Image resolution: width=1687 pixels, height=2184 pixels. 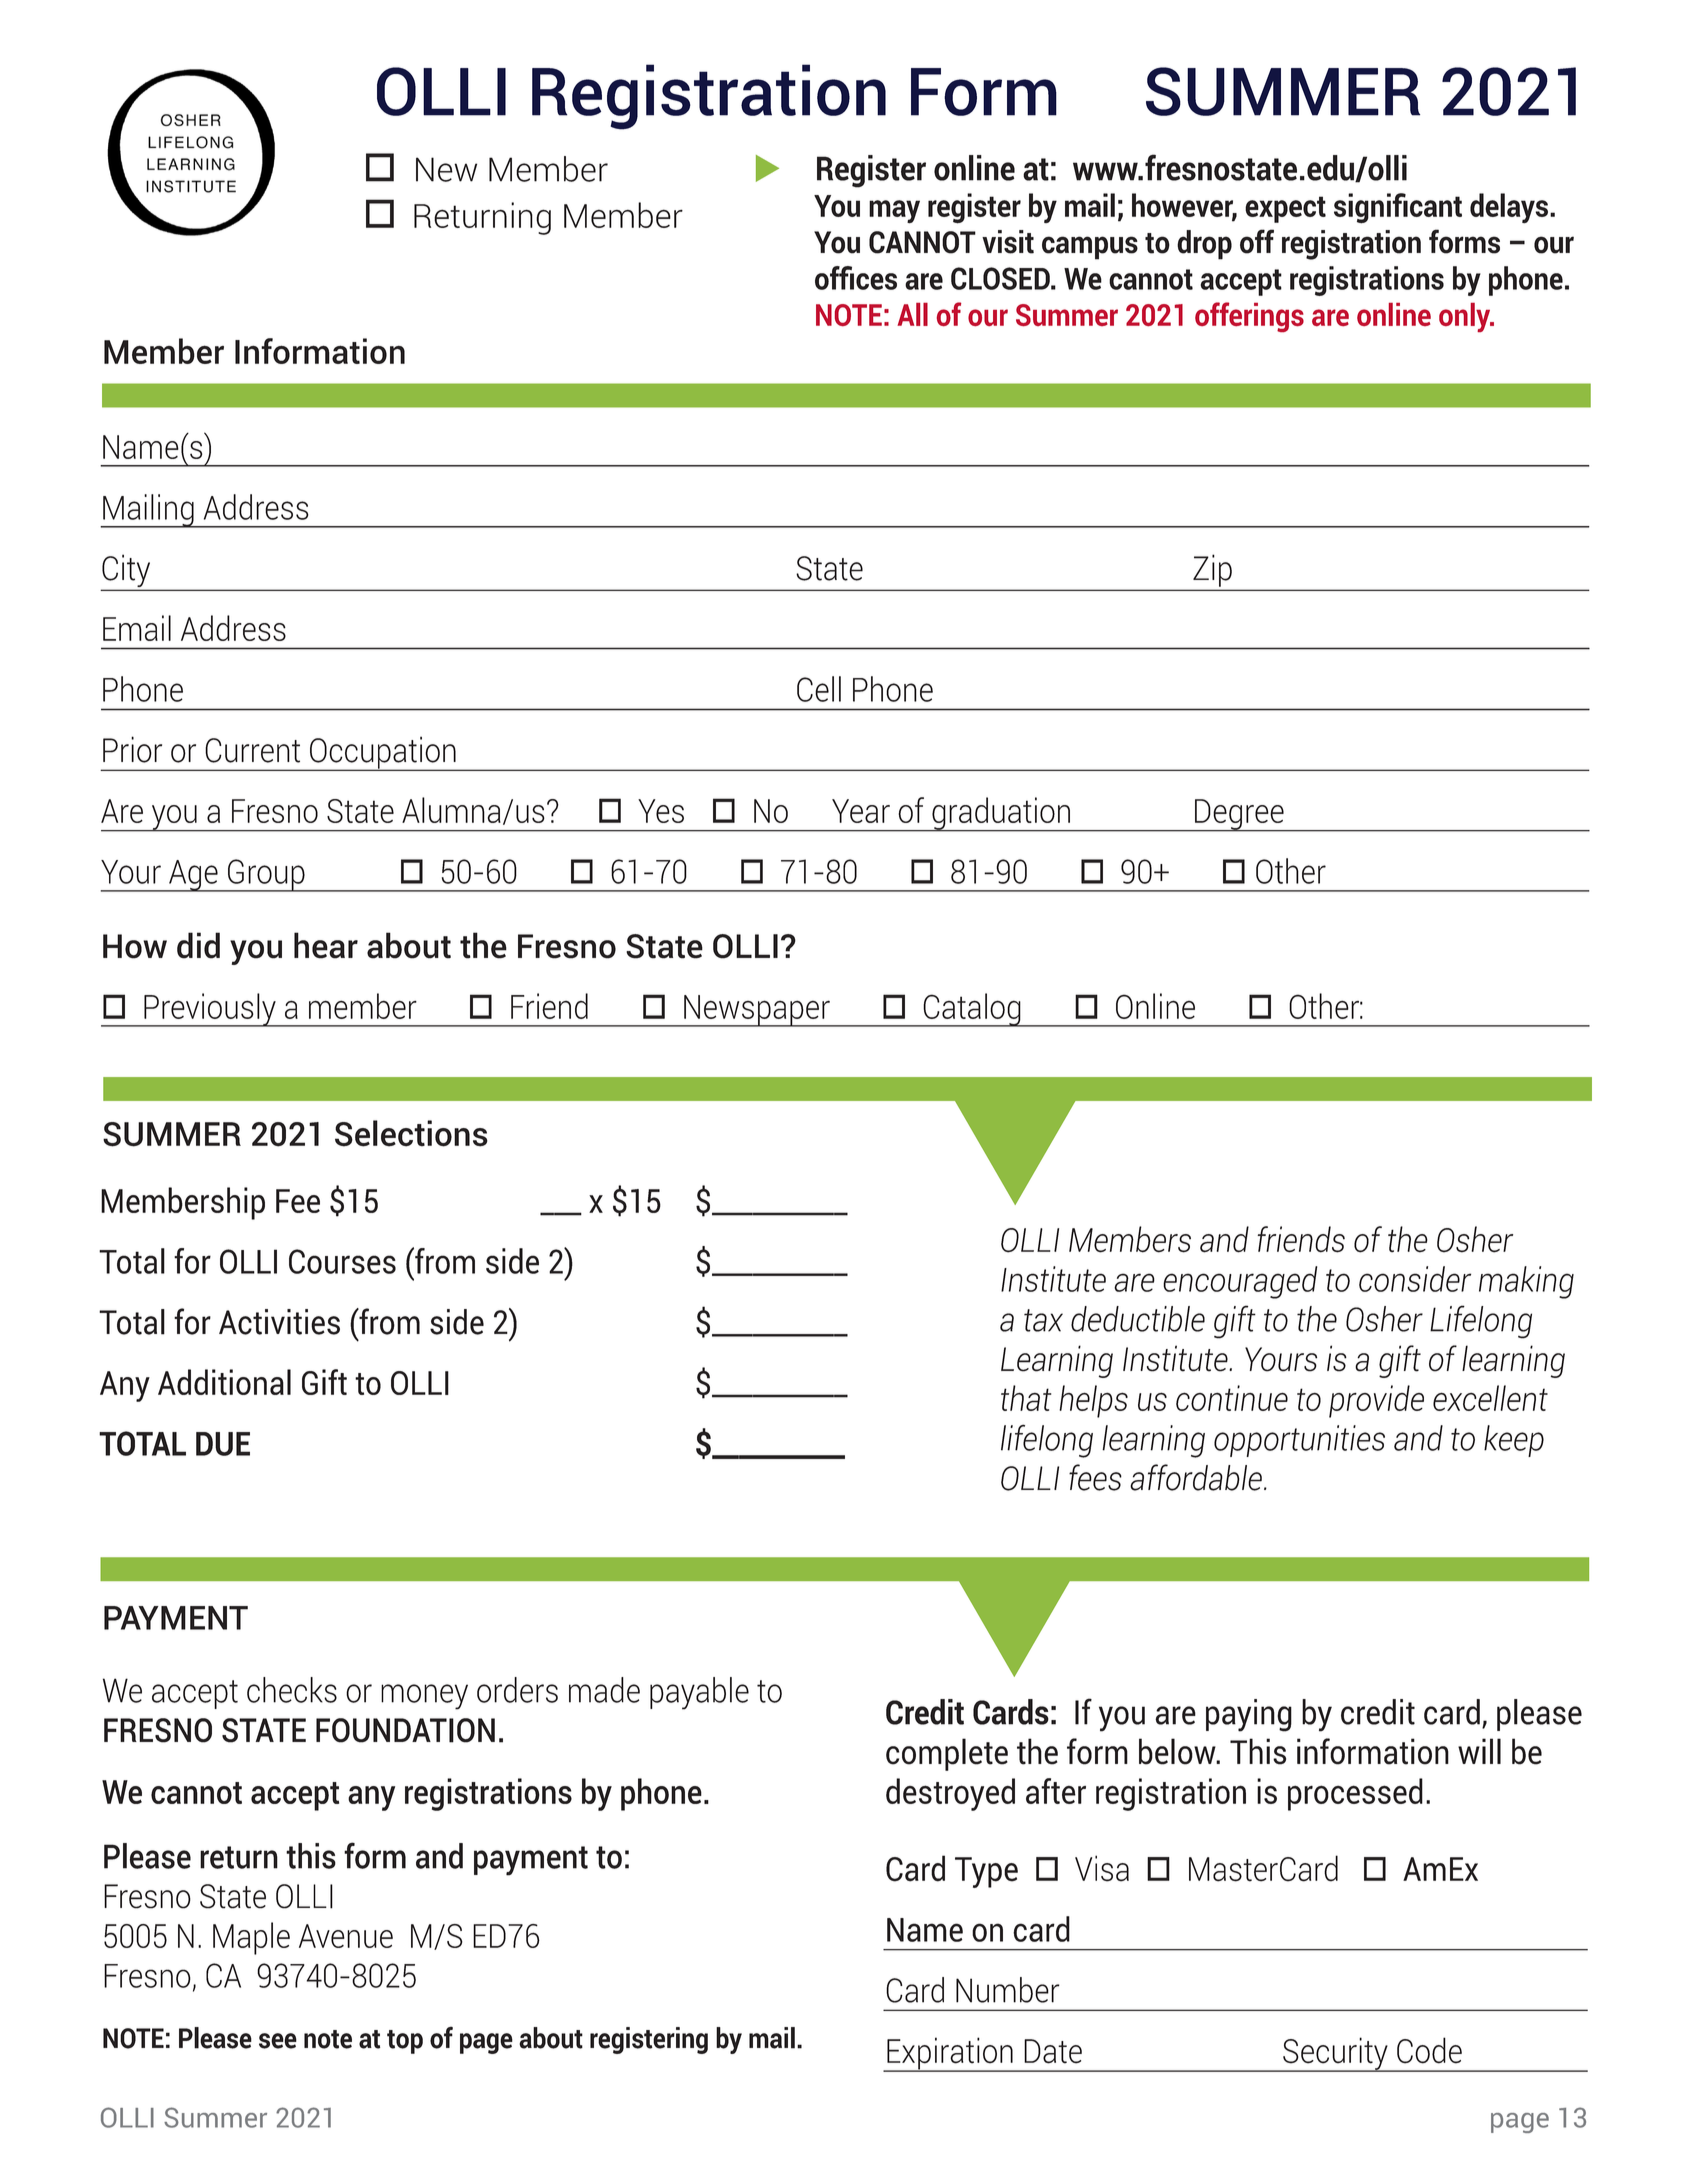 I want to click on payable, so click(x=699, y=1693).
